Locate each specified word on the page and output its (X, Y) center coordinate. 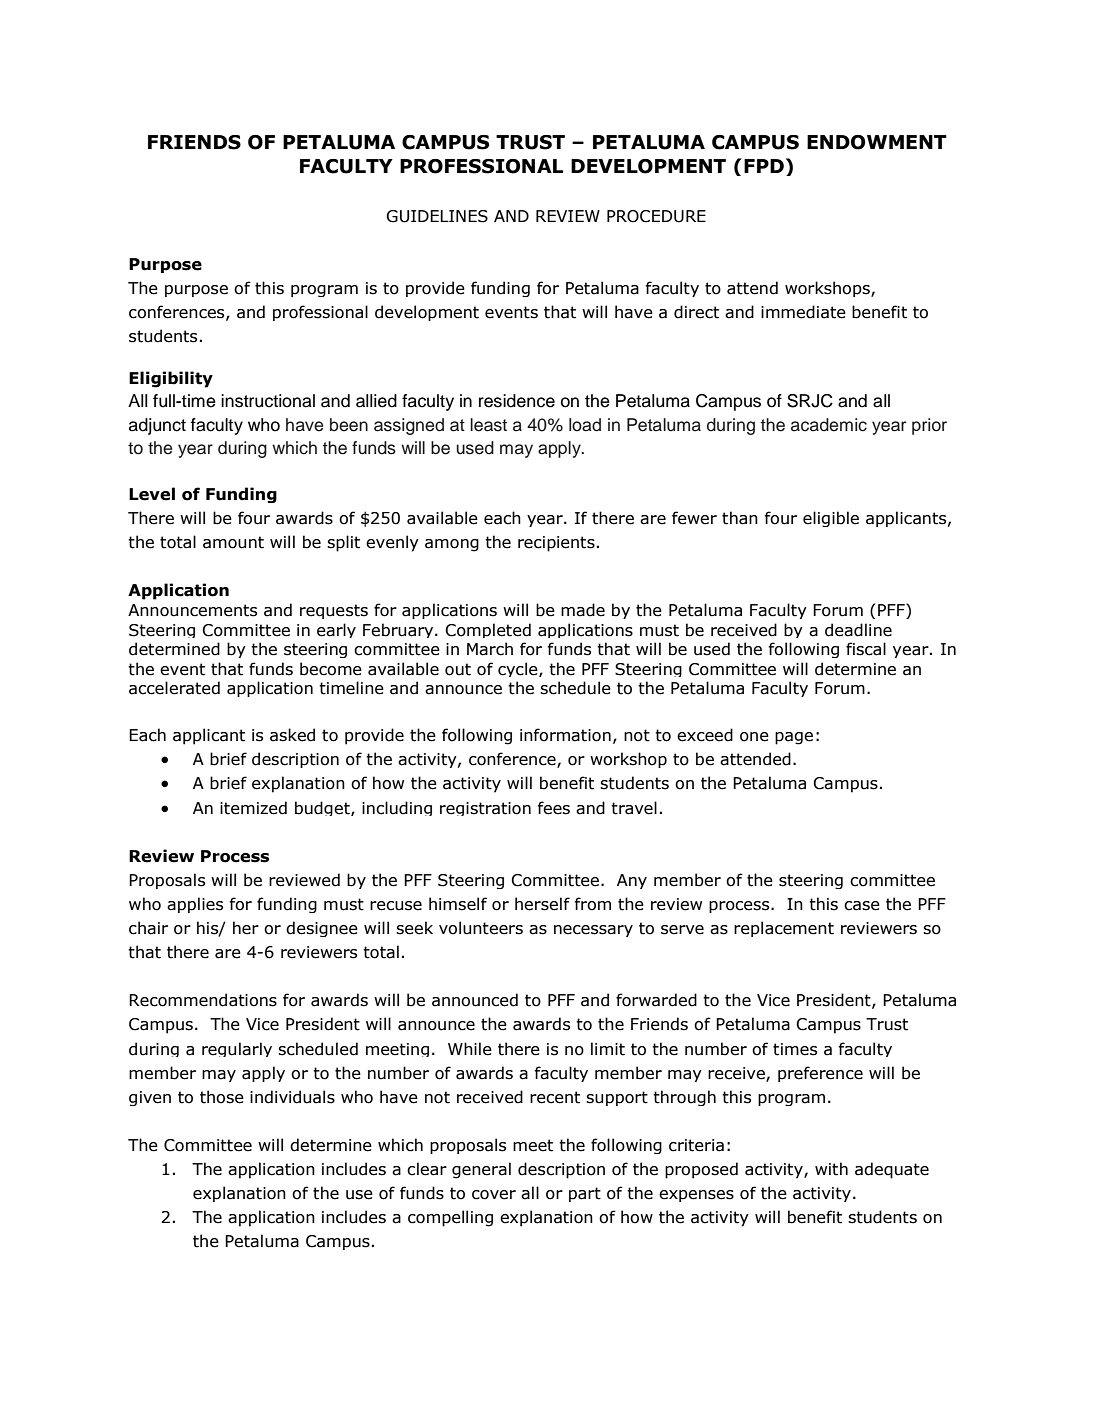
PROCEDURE (656, 216)
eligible (831, 519)
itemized (253, 808)
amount (233, 542)
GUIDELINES (437, 216)
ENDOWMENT (877, 142)
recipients (556, 544)
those (222, 1097)
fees (554, 808)
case (862, 906)
